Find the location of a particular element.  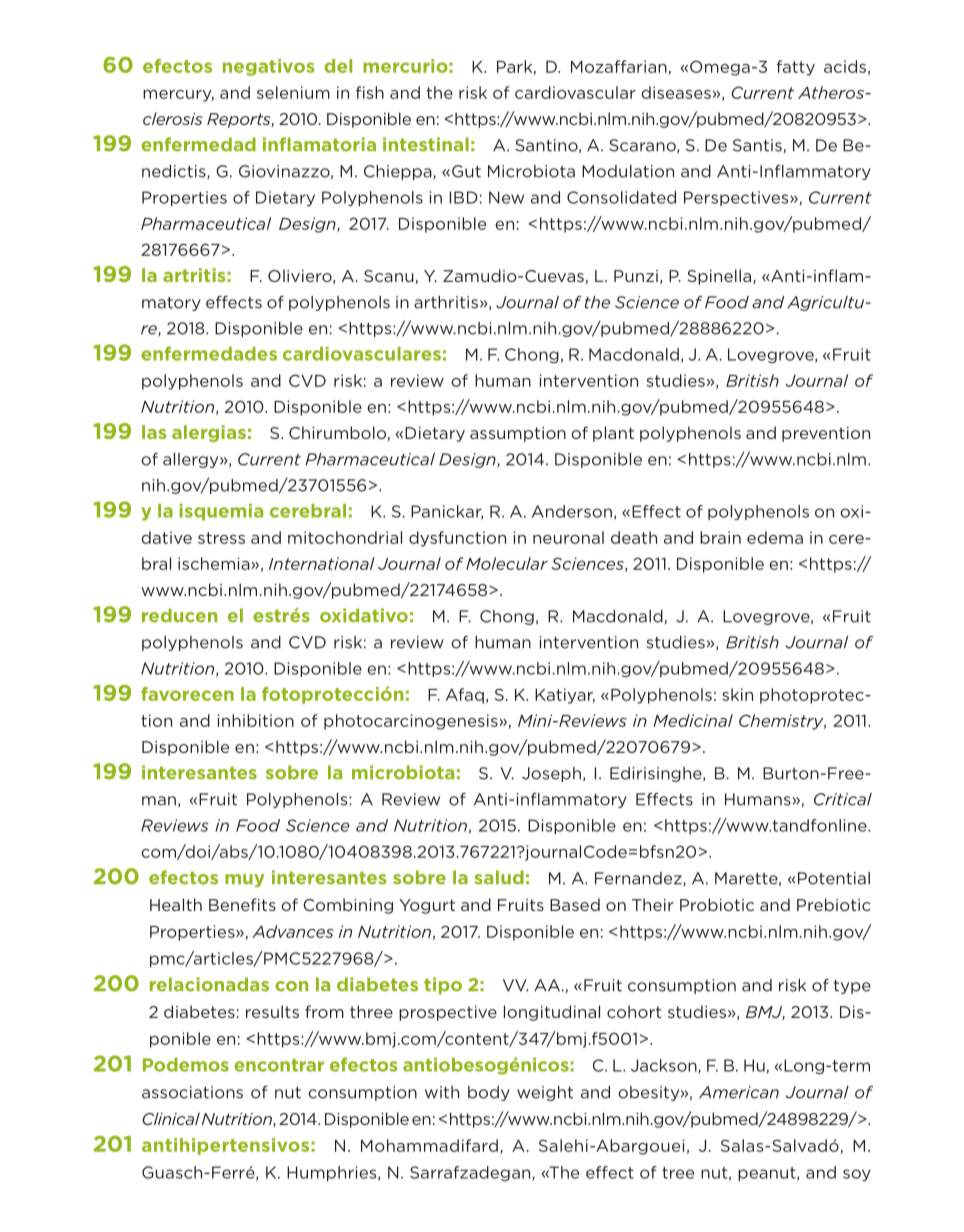

Molecular is located at coordinates (507, 563).
